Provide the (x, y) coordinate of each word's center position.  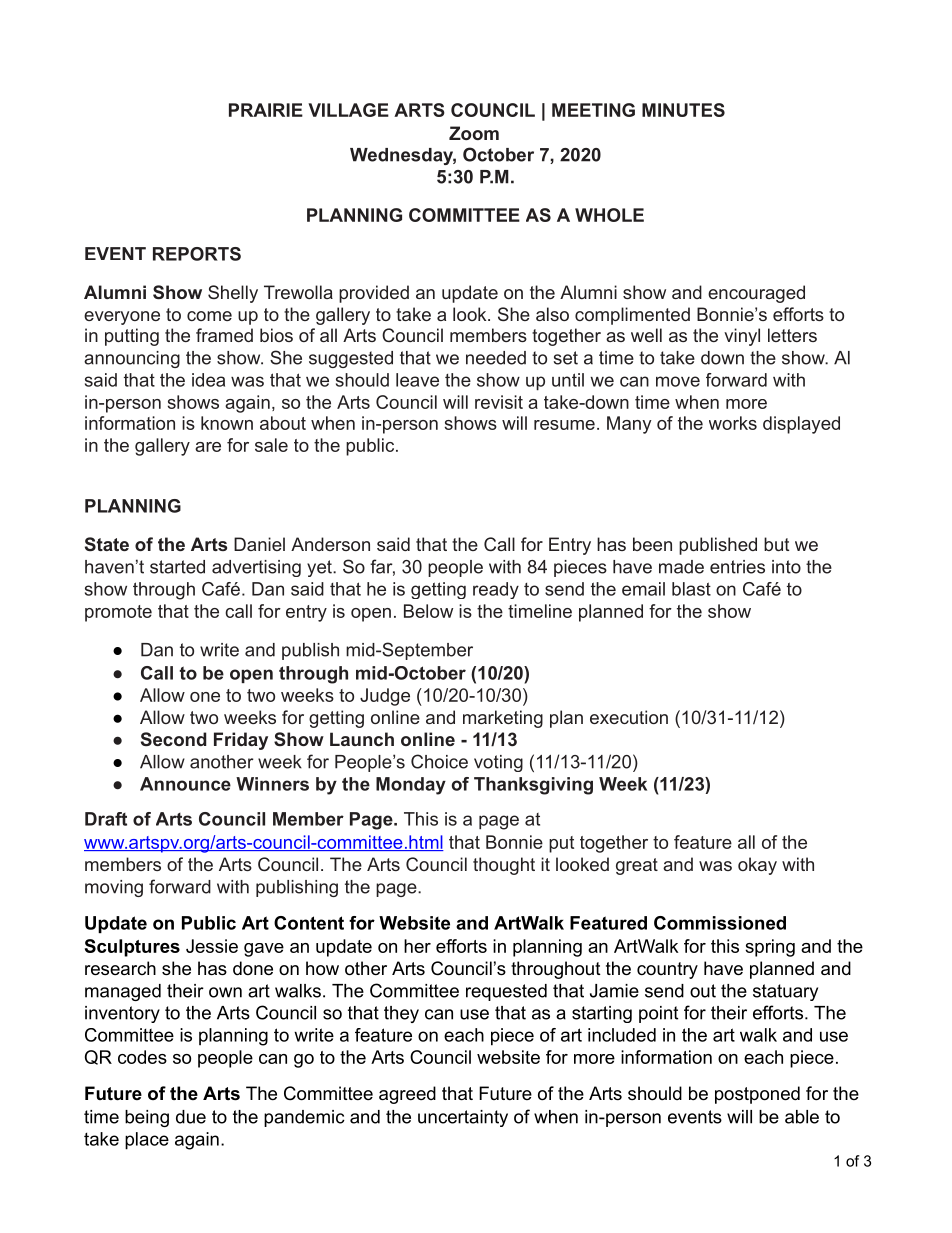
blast (691, 589)
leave (417, 380)
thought (504, 866)
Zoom (474, 133)
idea (208, 380)
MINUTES (683, 110)
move (678, 381)
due (191, 1117)
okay (757, 866)
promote (118, 613)
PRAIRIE (266, 110)
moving (114, 888)
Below (428, 611)
